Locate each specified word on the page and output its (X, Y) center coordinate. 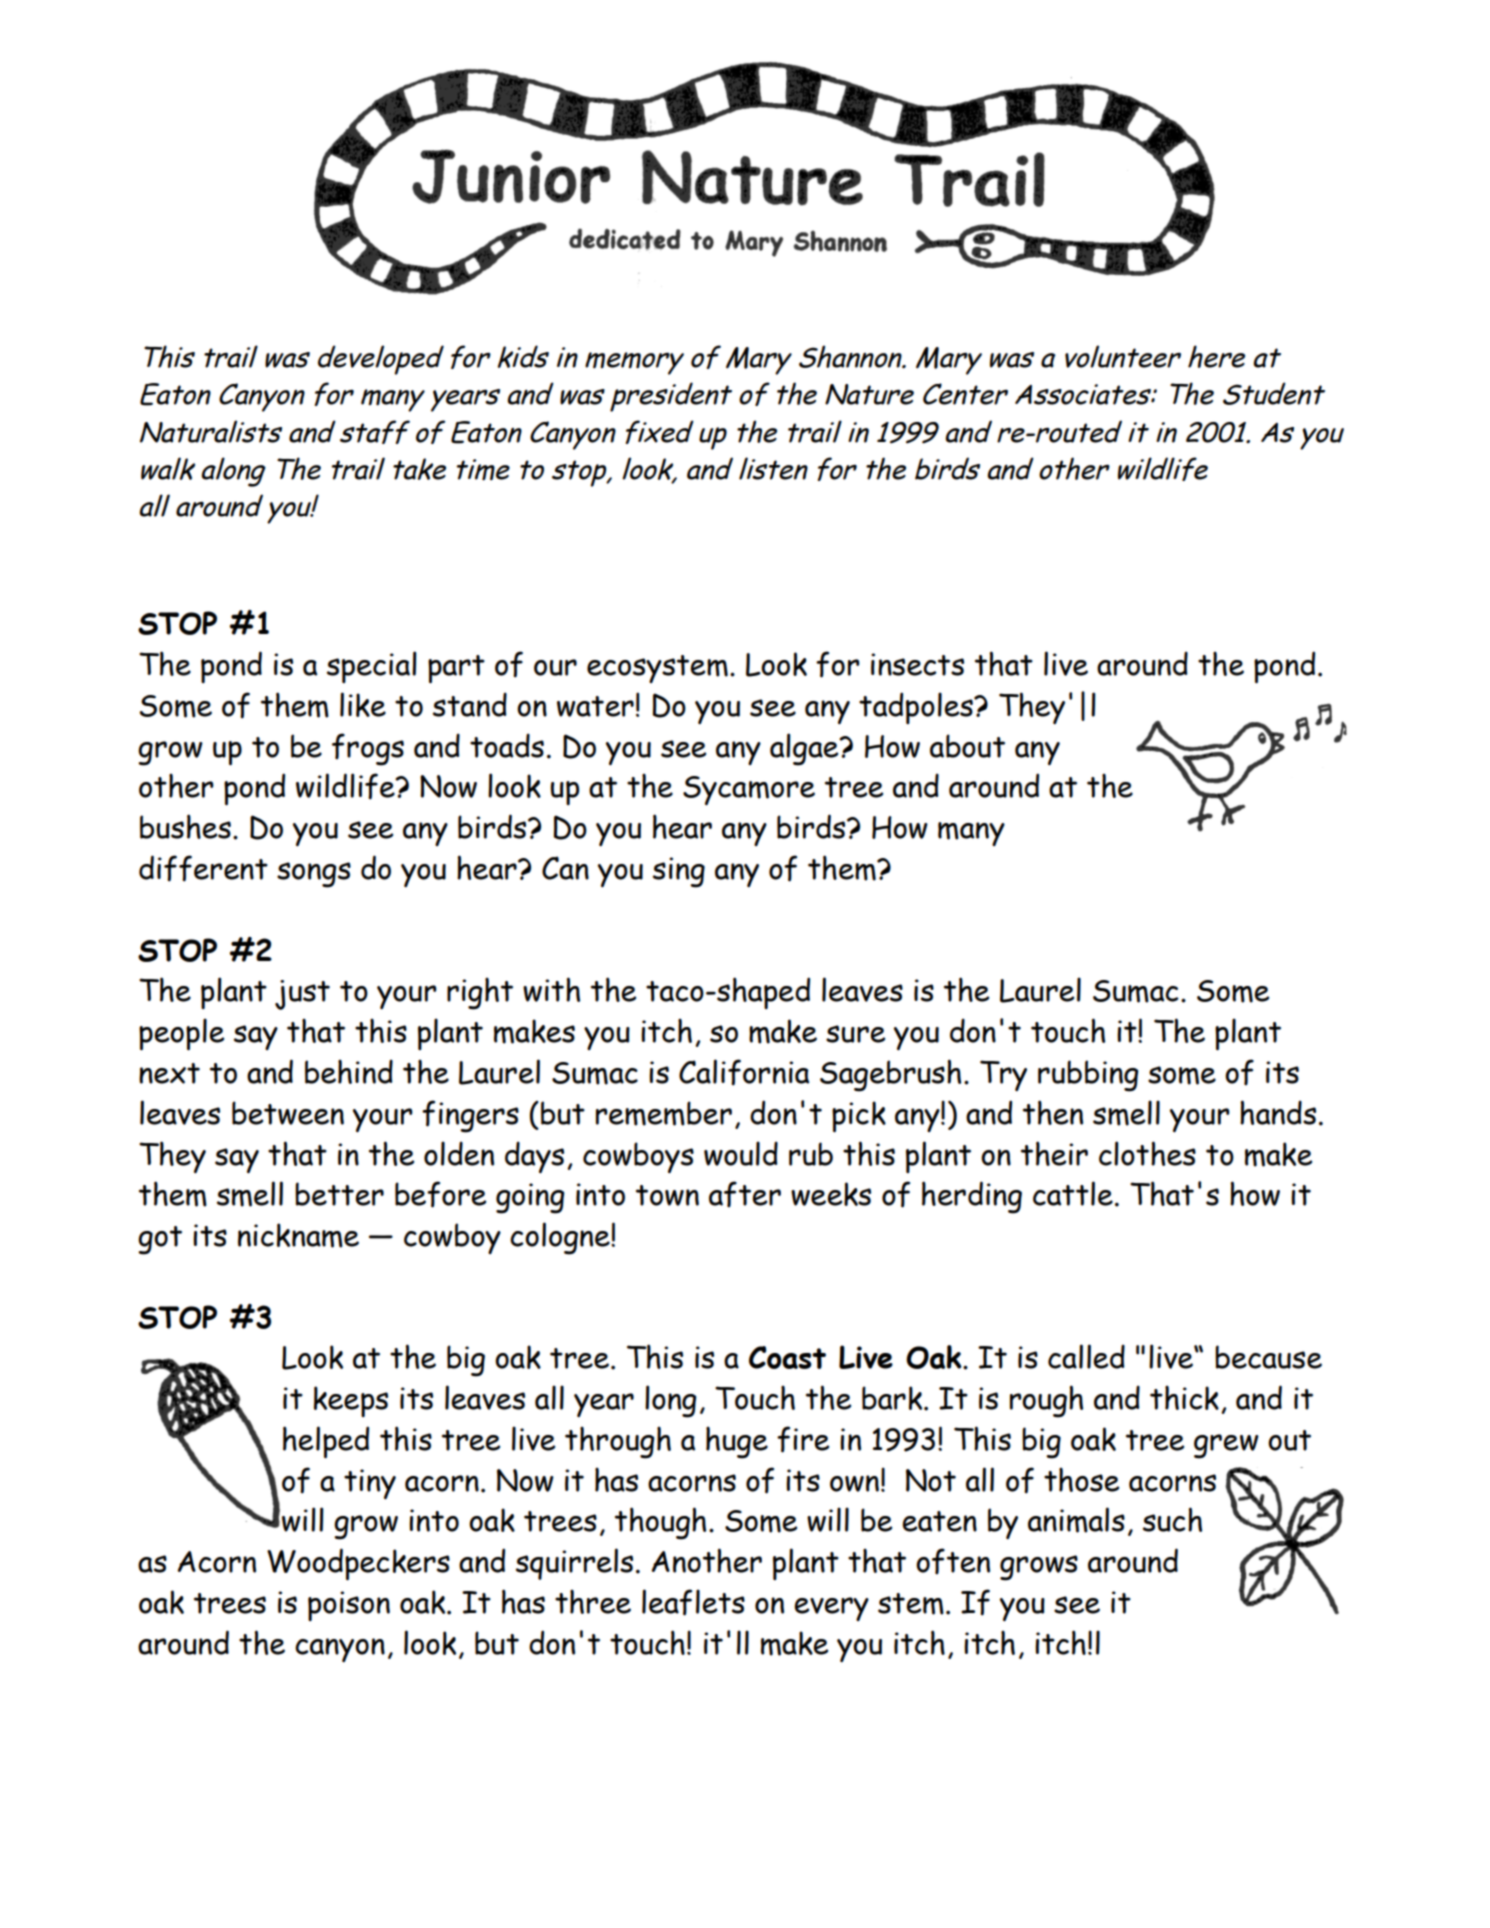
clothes (1147, 1153)
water (595, 706)
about (967, 746)
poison (349, 1606)
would (741, 1153)
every (831, 1609)
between (288, 1113)
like (363, 704)
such (1172, 1519)
